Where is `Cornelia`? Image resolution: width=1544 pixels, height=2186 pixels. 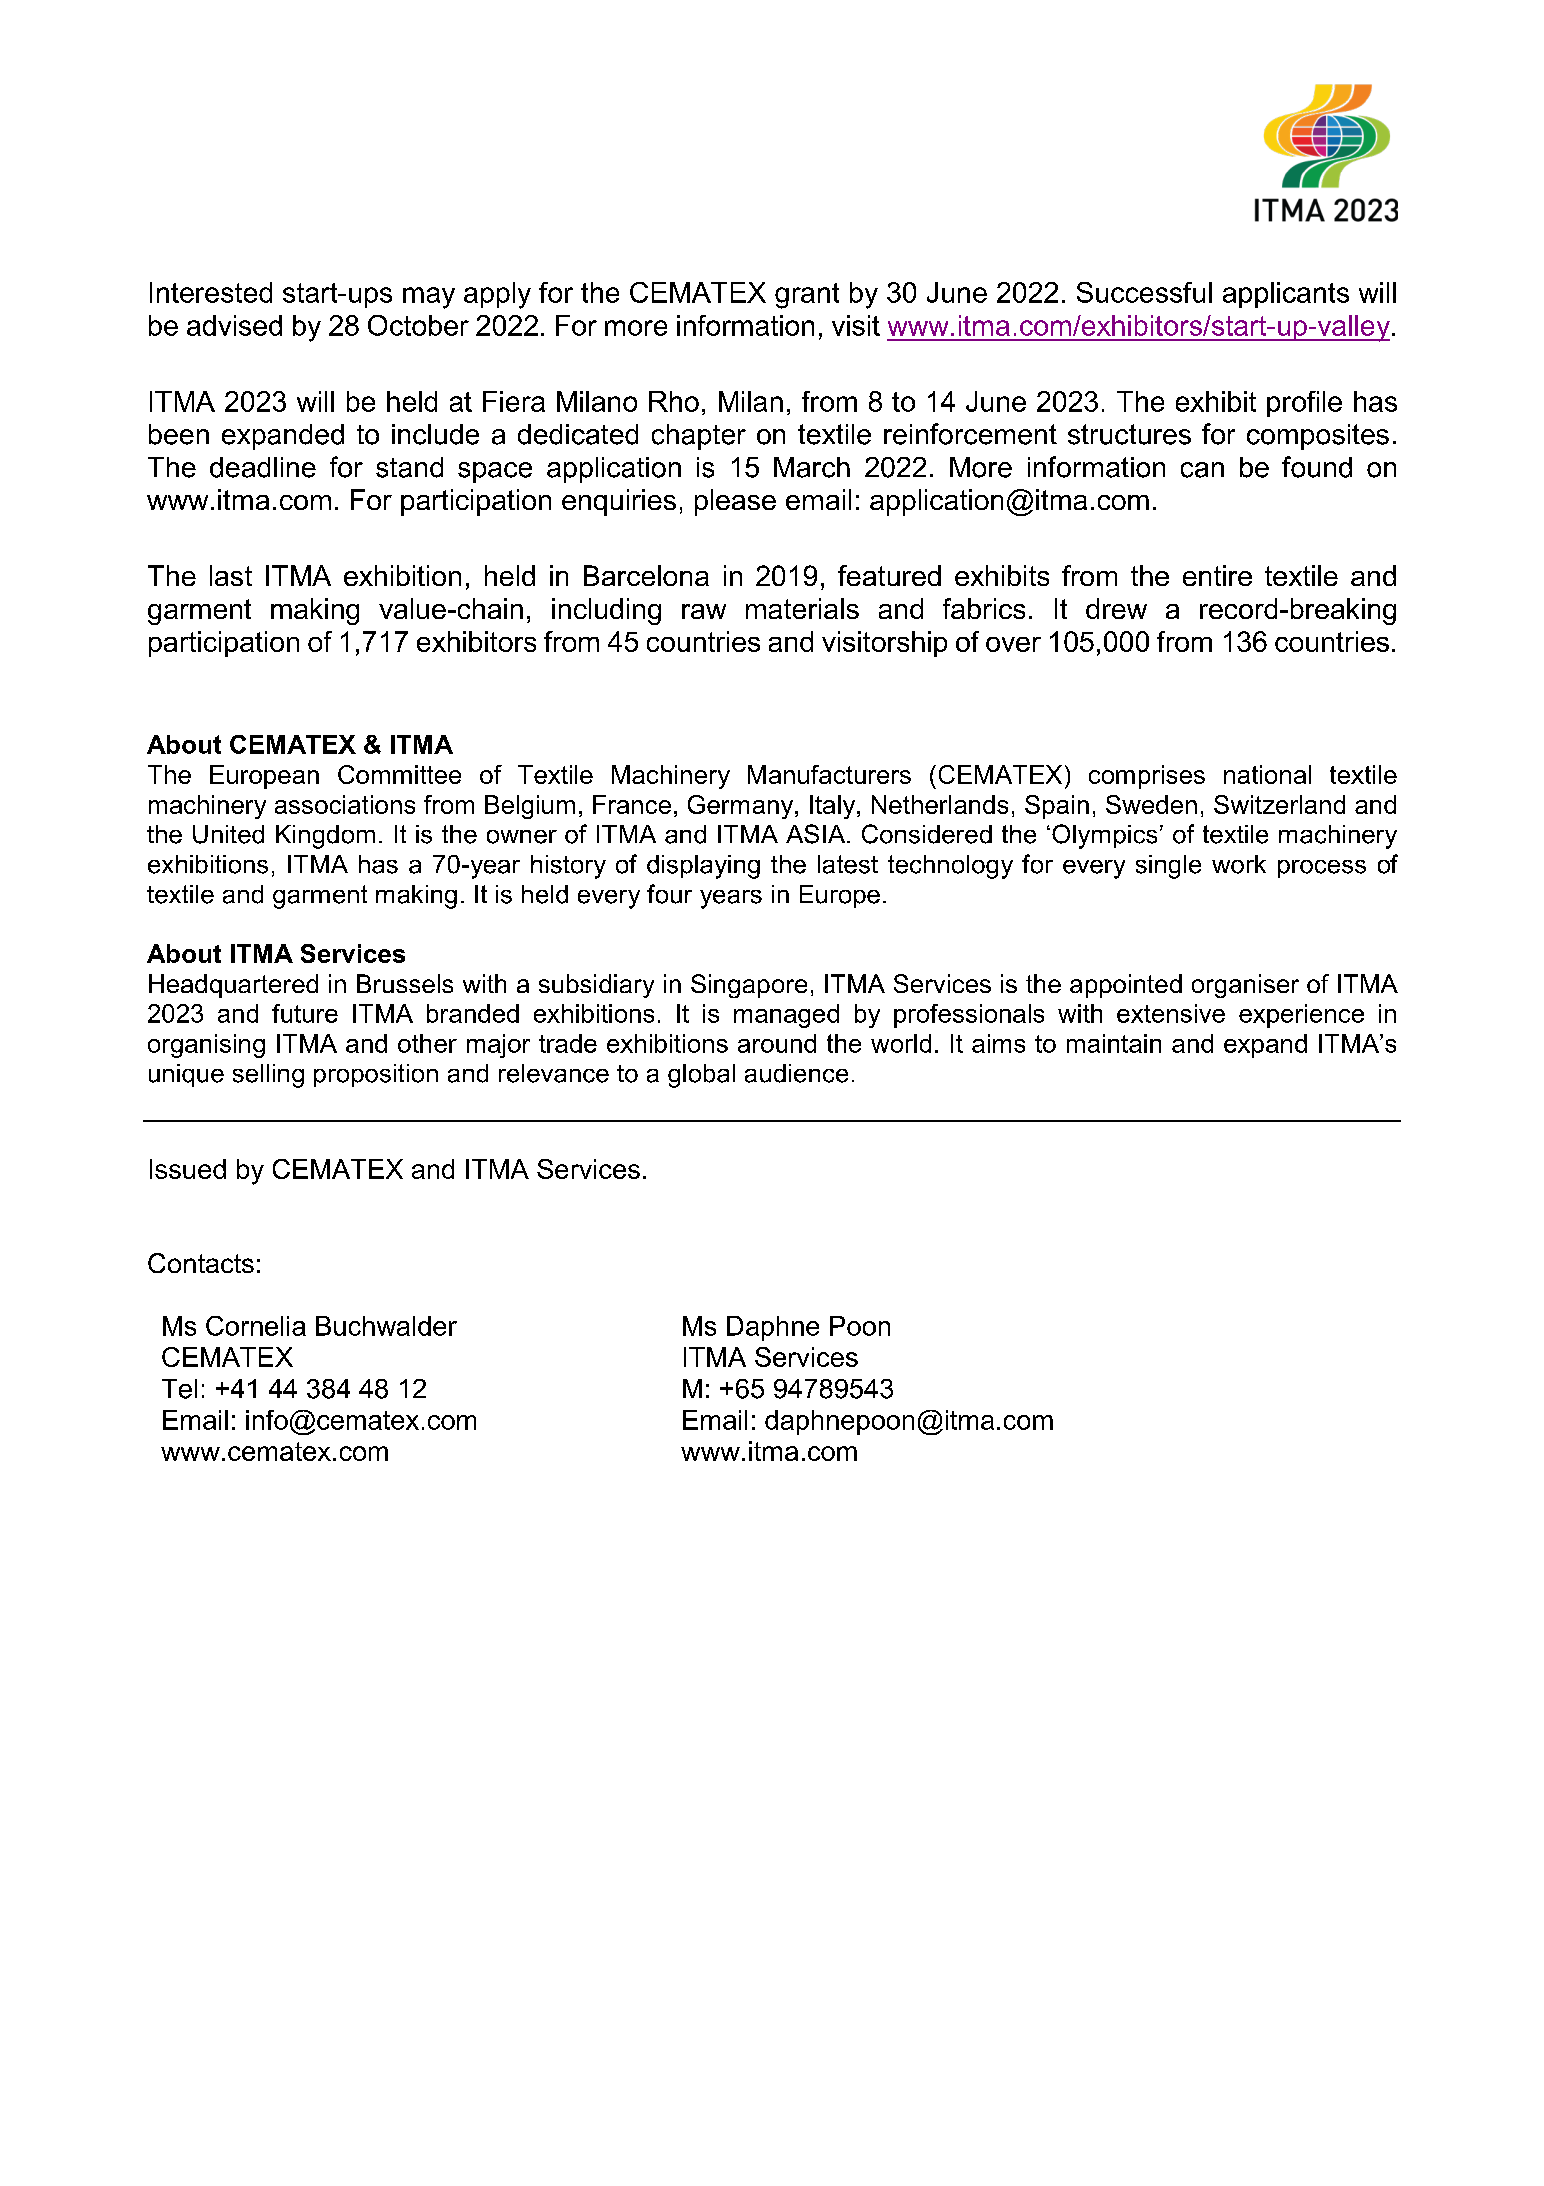 Cornelia is located at coordinates (256, 1326).
